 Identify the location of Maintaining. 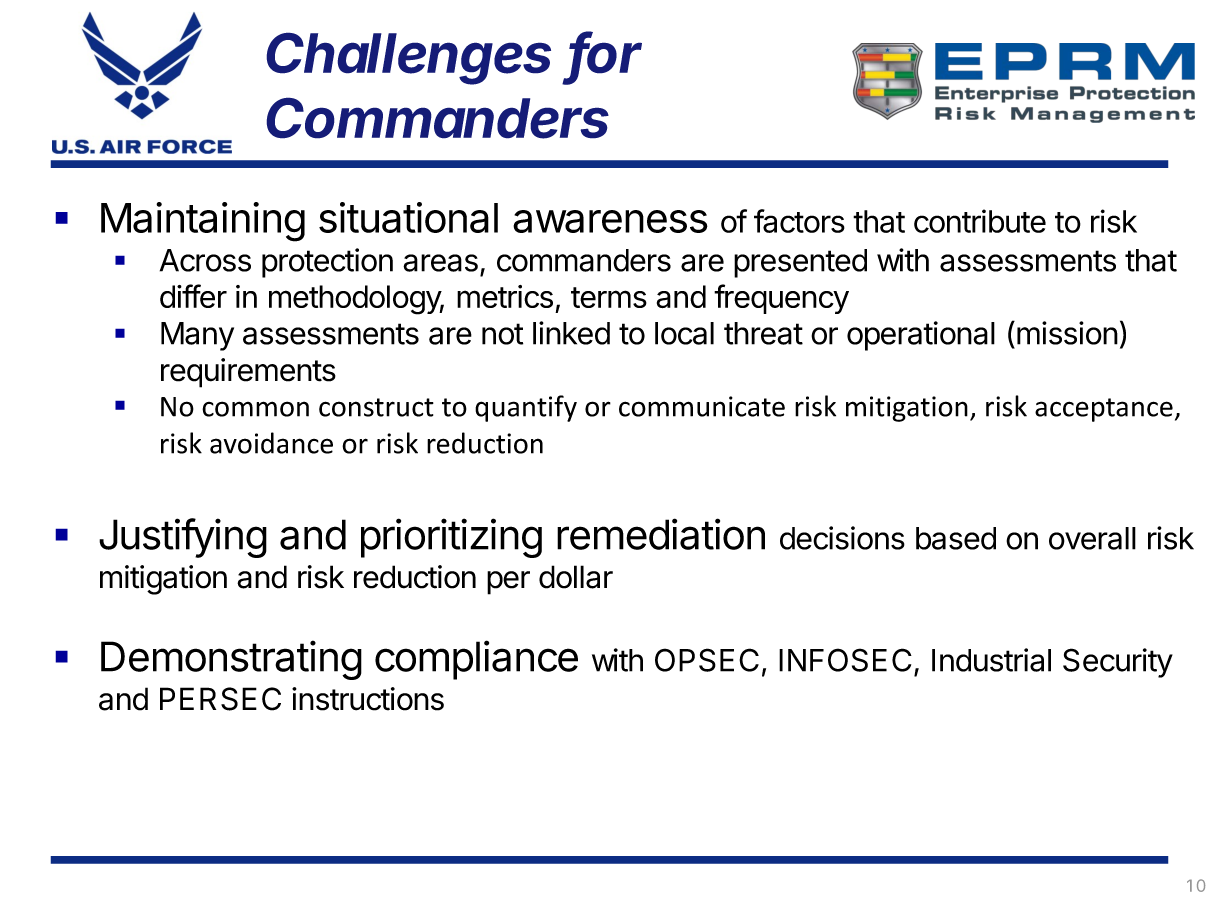
(203, 222).
